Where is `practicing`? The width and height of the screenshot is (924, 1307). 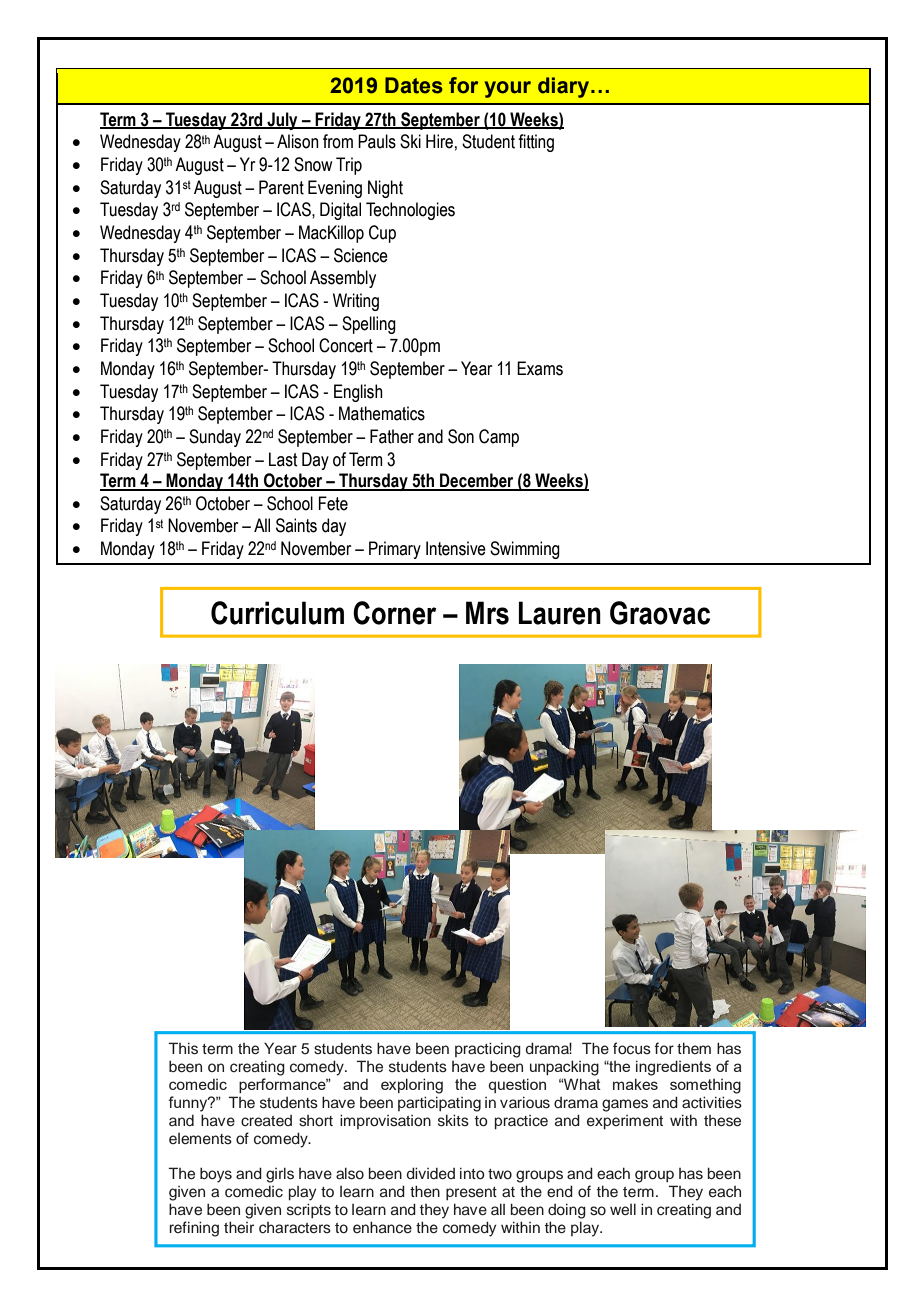 practicing is located at coordinates (488, 1050).
